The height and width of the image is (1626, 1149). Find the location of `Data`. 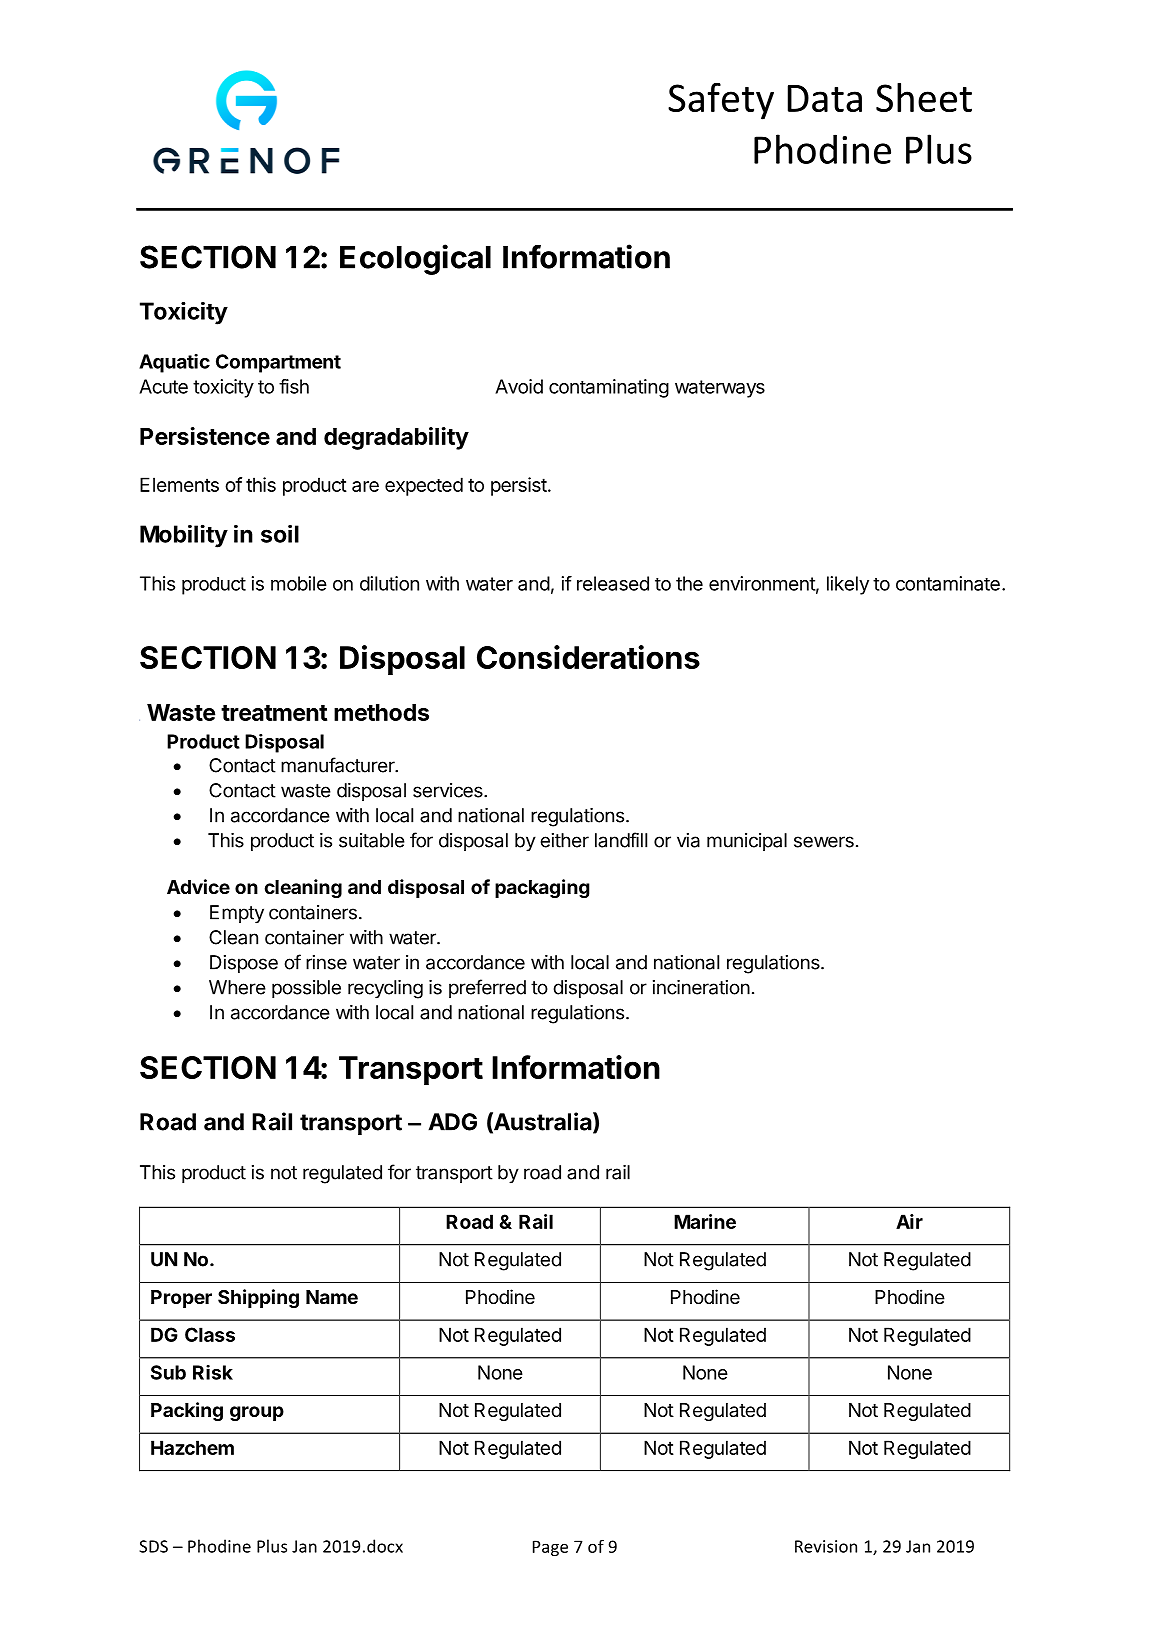

Data is located at coordinates (825, 98).
